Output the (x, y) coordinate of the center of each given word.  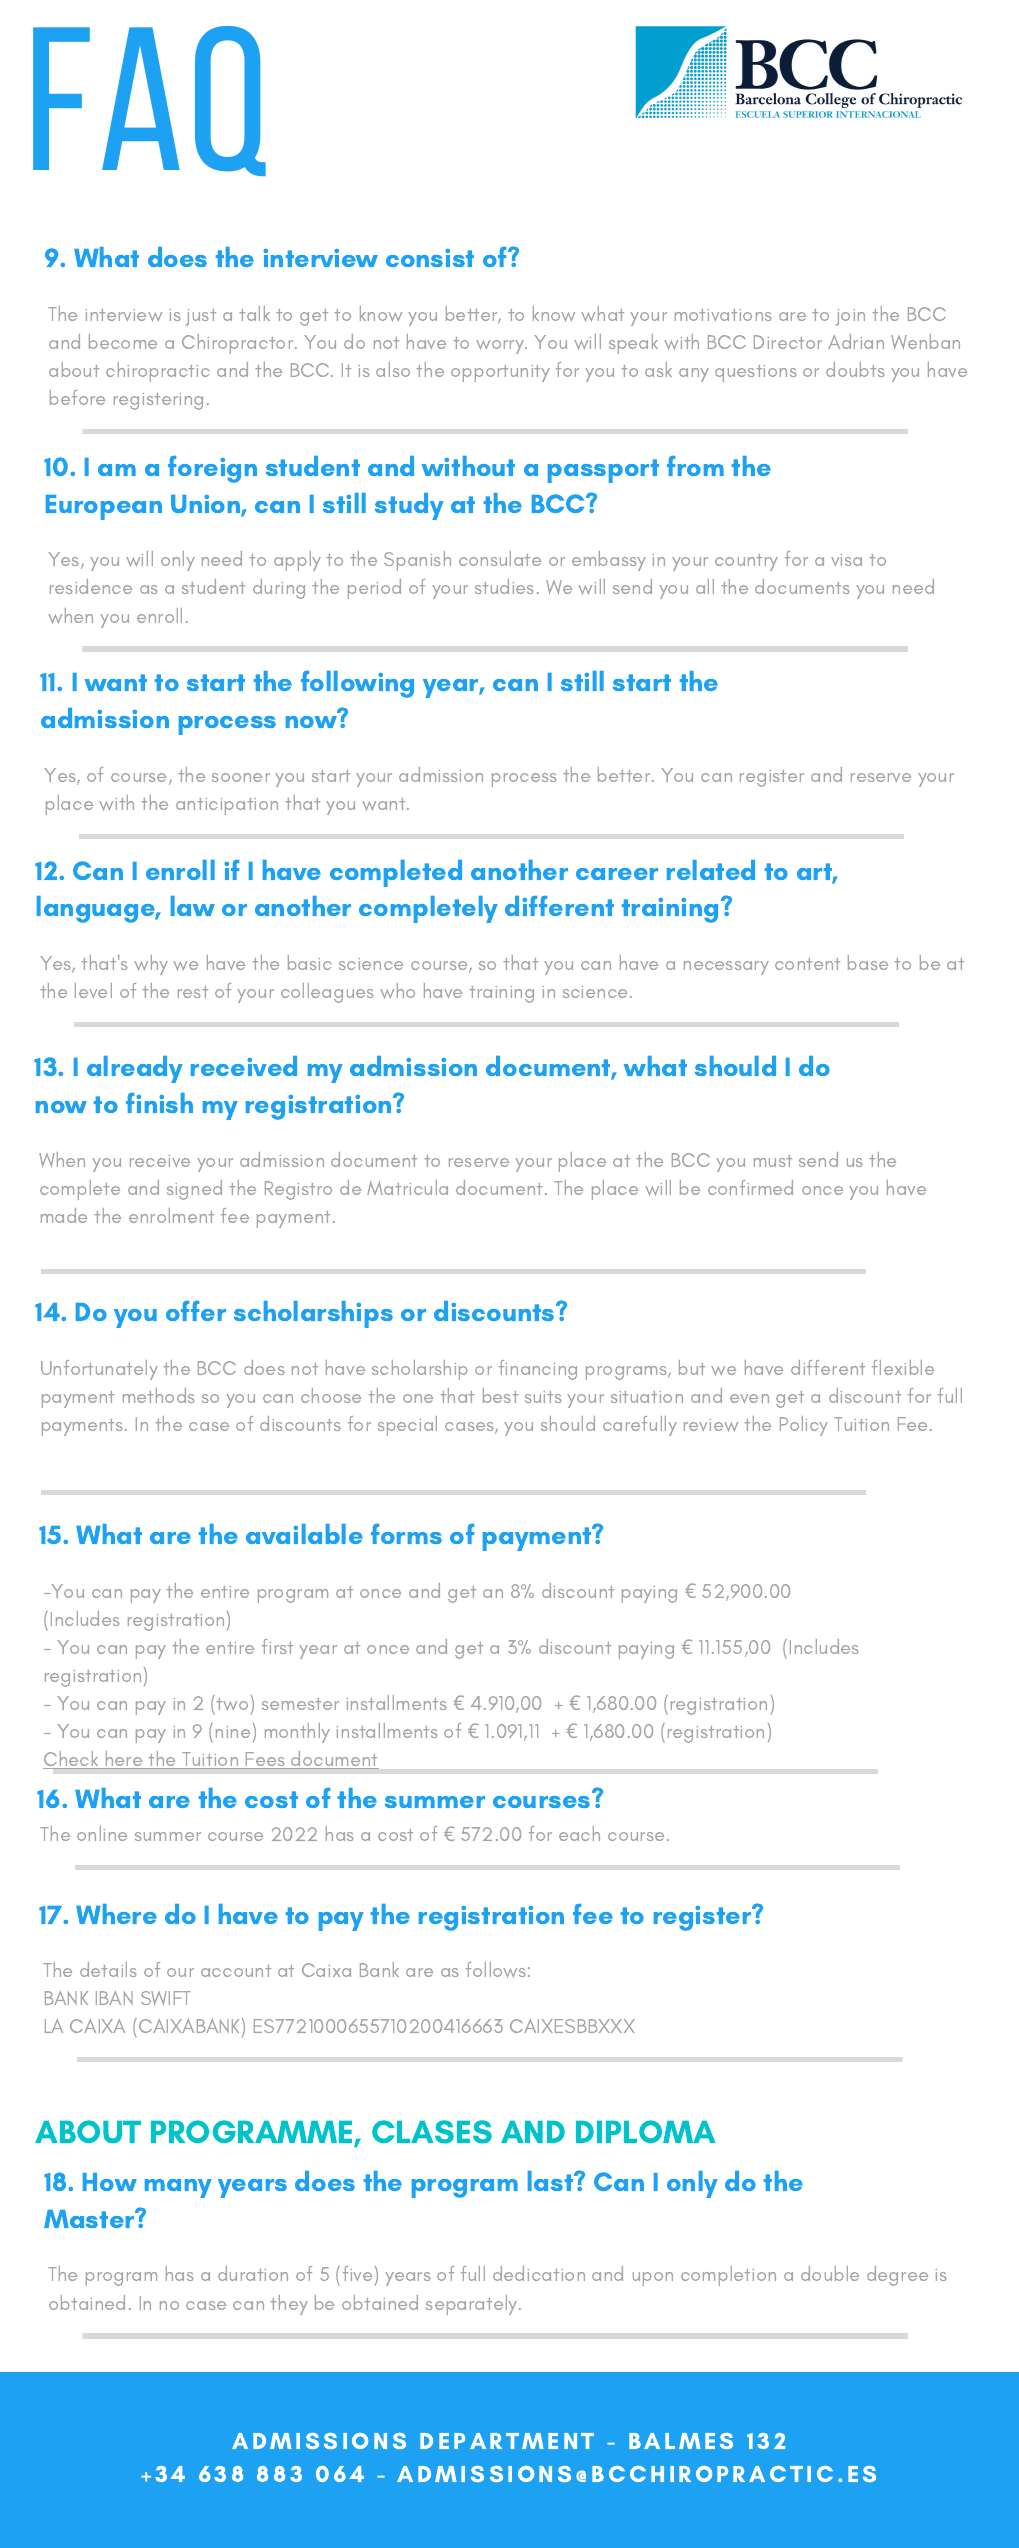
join (850, 317)
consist (430, 258)
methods (159, 1395)
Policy (804, 1426)
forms (406, 1534)
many (178, 2188)
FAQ (149, 101)
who (397, 991)
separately (473, 2305)
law (193, 906)
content (807, 964)
